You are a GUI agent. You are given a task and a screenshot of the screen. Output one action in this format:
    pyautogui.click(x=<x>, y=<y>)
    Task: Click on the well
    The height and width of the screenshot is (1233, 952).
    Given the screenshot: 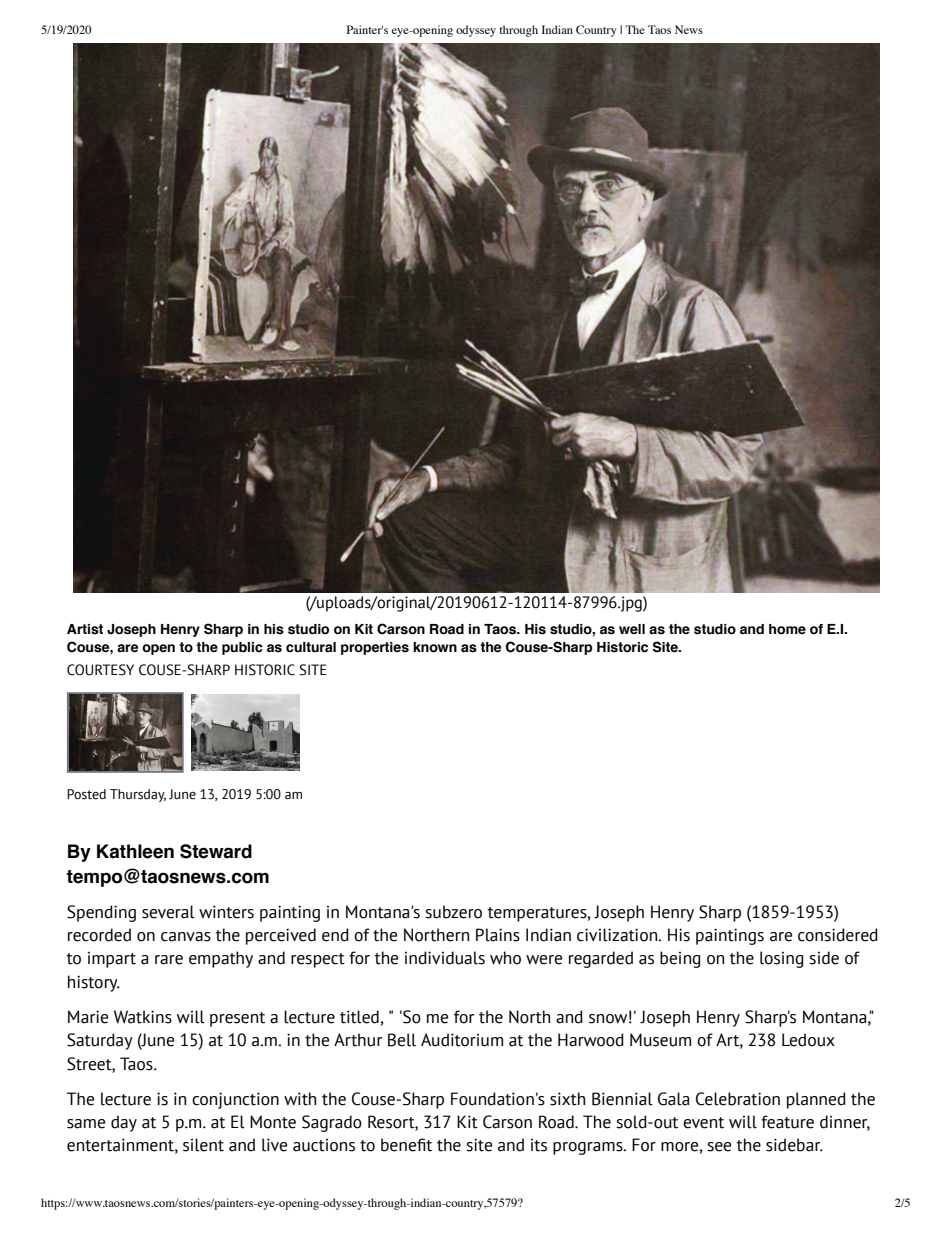 What is the action you would take?
    pyautogui.click(x=632, y=629)
